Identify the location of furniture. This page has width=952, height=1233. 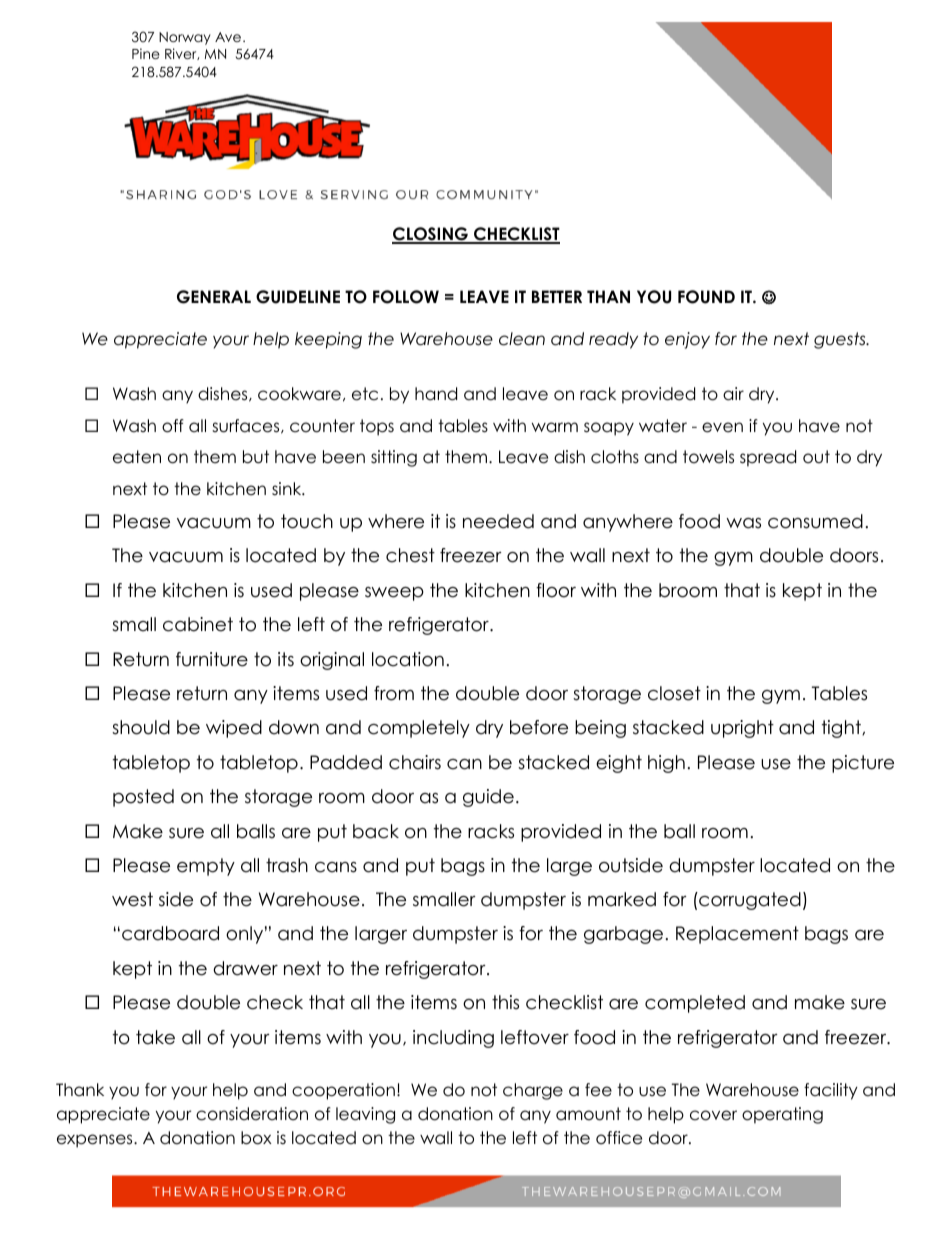
(212, 659).
